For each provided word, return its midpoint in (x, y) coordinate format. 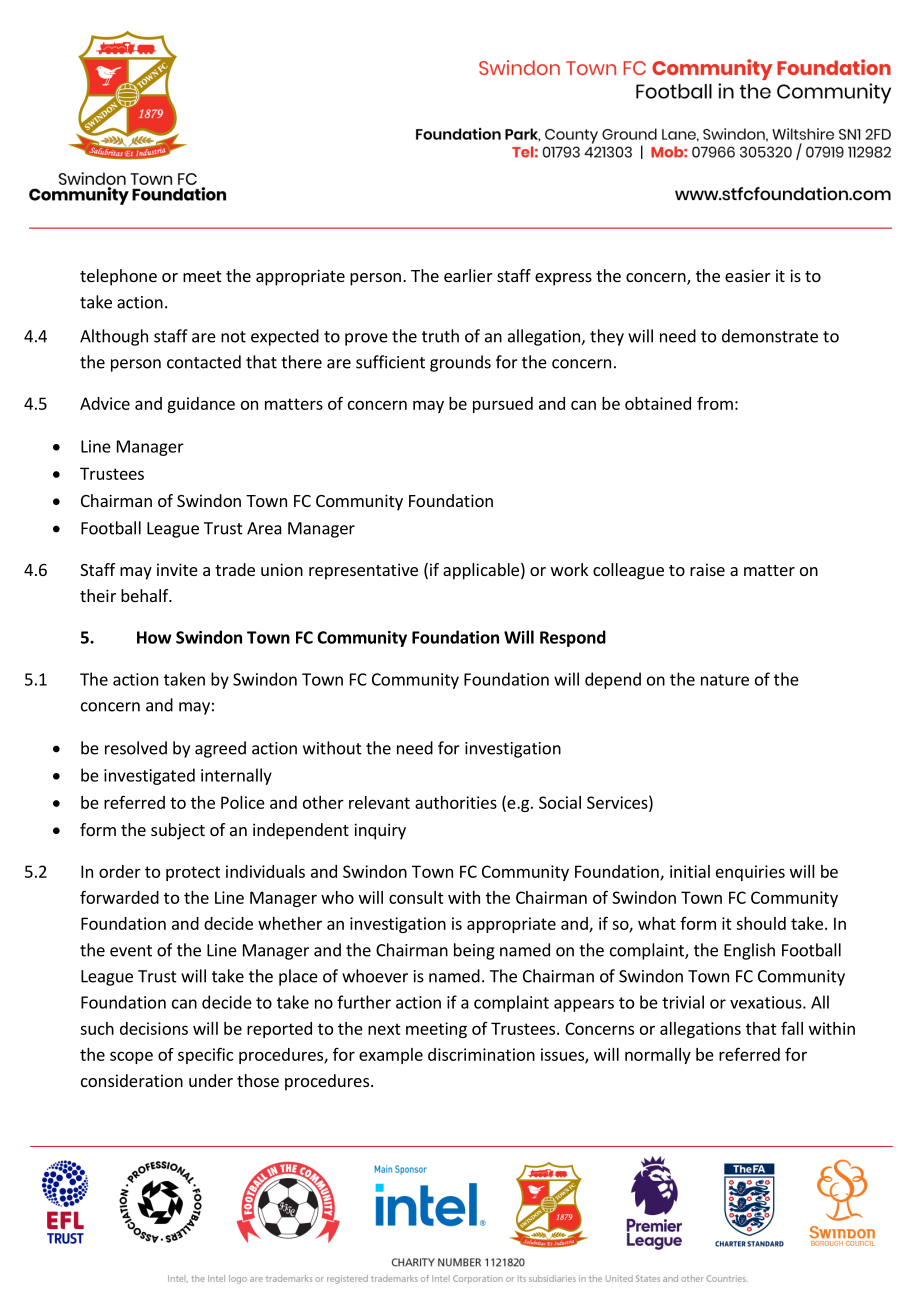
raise (707, 569)
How (154, 637)
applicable (481, 571)
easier (748, 275)
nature (725, 680)
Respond (573, 638)
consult (416, 897)
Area (264, 528)
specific (205, 1055)
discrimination (481, 1054)
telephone (118, 277)
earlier (468, 275)
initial (690, 871)
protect (193, 873)
